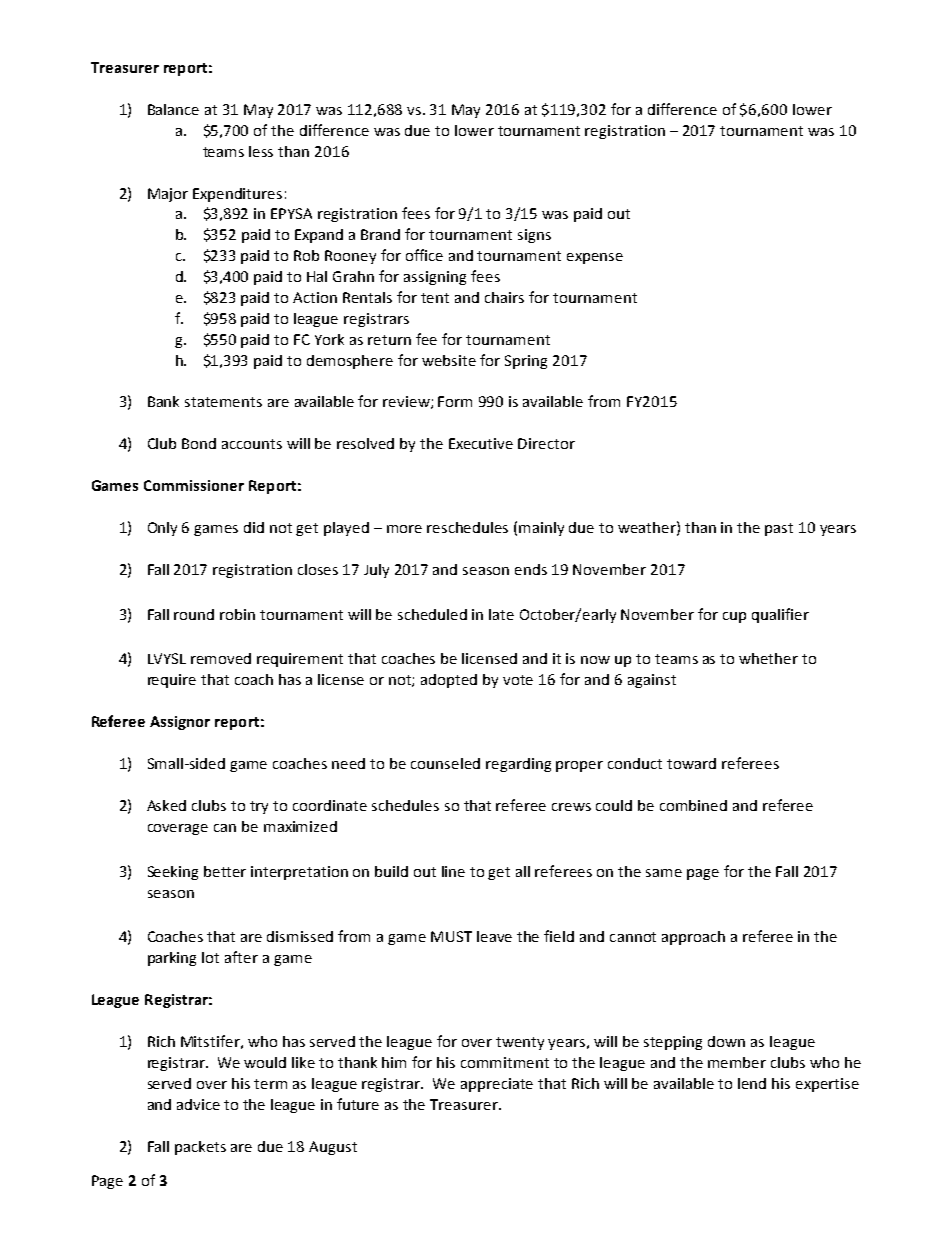 The height and width of the screenshot is (1233, 952). What do you see at coordinates (693, 805) in the screenshot?
I see `combined` at bounding box center [693, 805].
